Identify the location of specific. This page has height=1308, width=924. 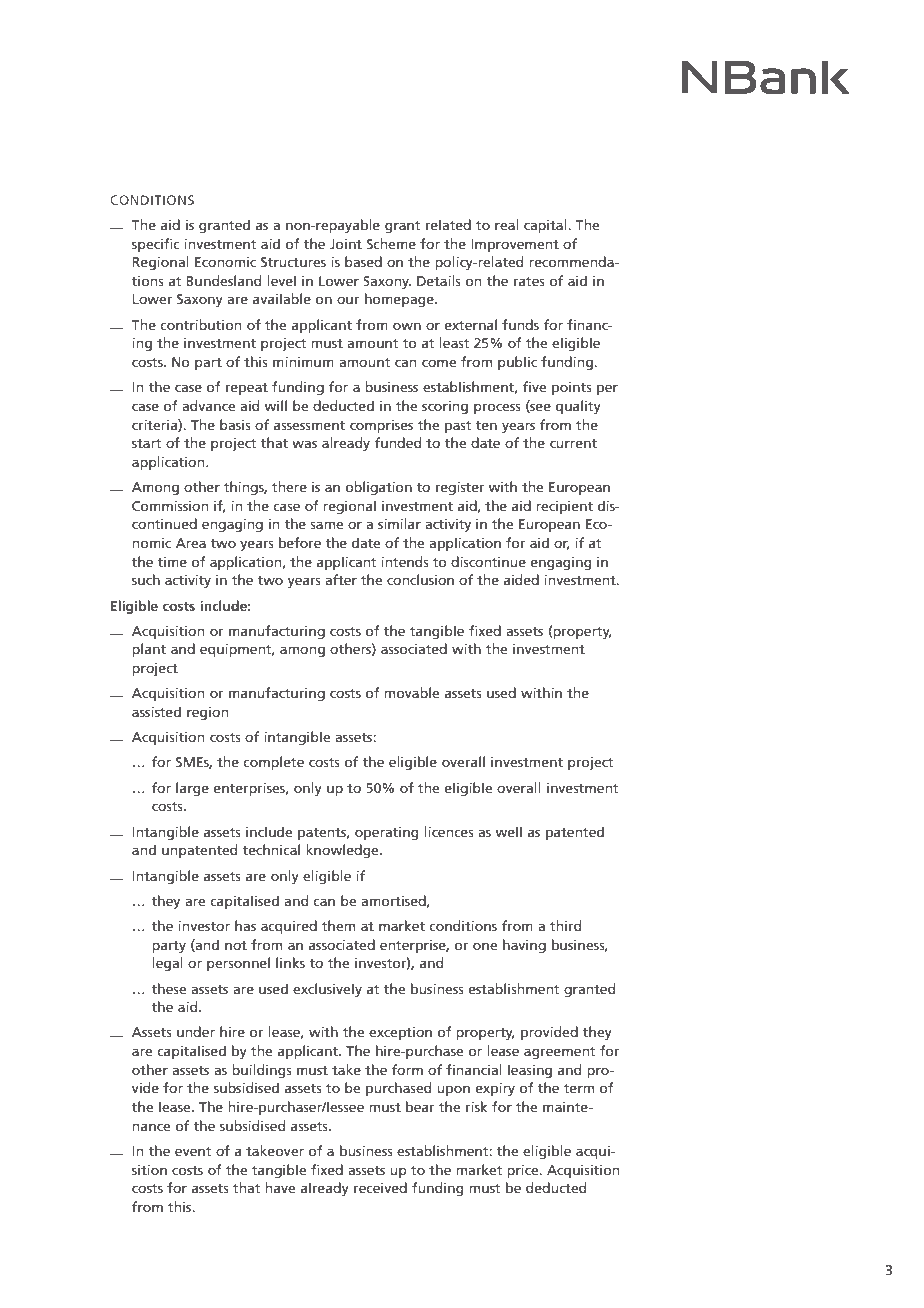
(155, 245).
